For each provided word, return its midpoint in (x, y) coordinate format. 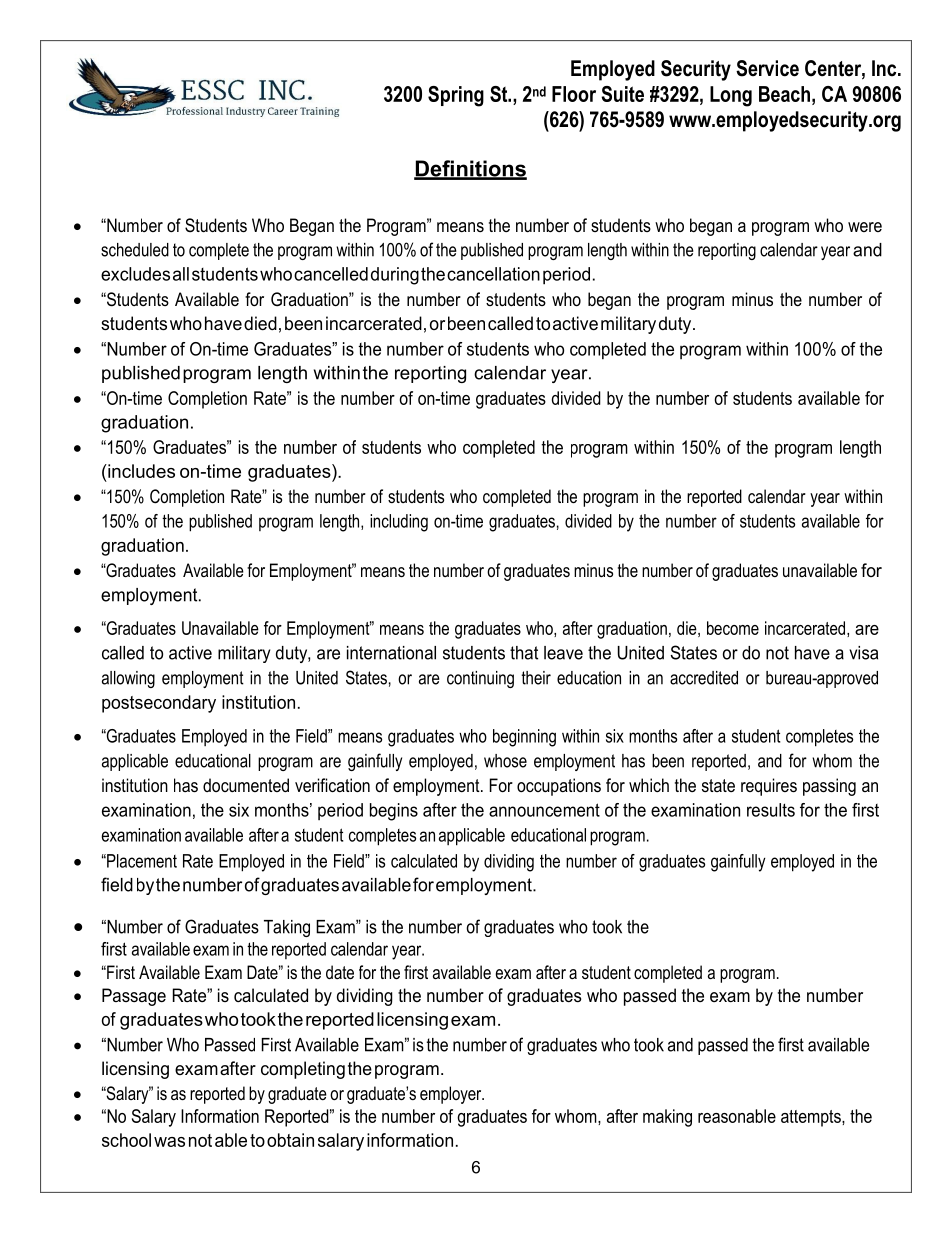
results (771, 810)
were (865, 227)
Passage (134, 997)
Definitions (470, 169)
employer (452, 1095)
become (733, 628)
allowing (128, 679)
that (524, 653)
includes (140, 471)
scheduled (135, 250)
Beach (784, 94)
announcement (544, 810)
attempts (812, 1118)
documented (246, 785)
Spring (456, 96)
